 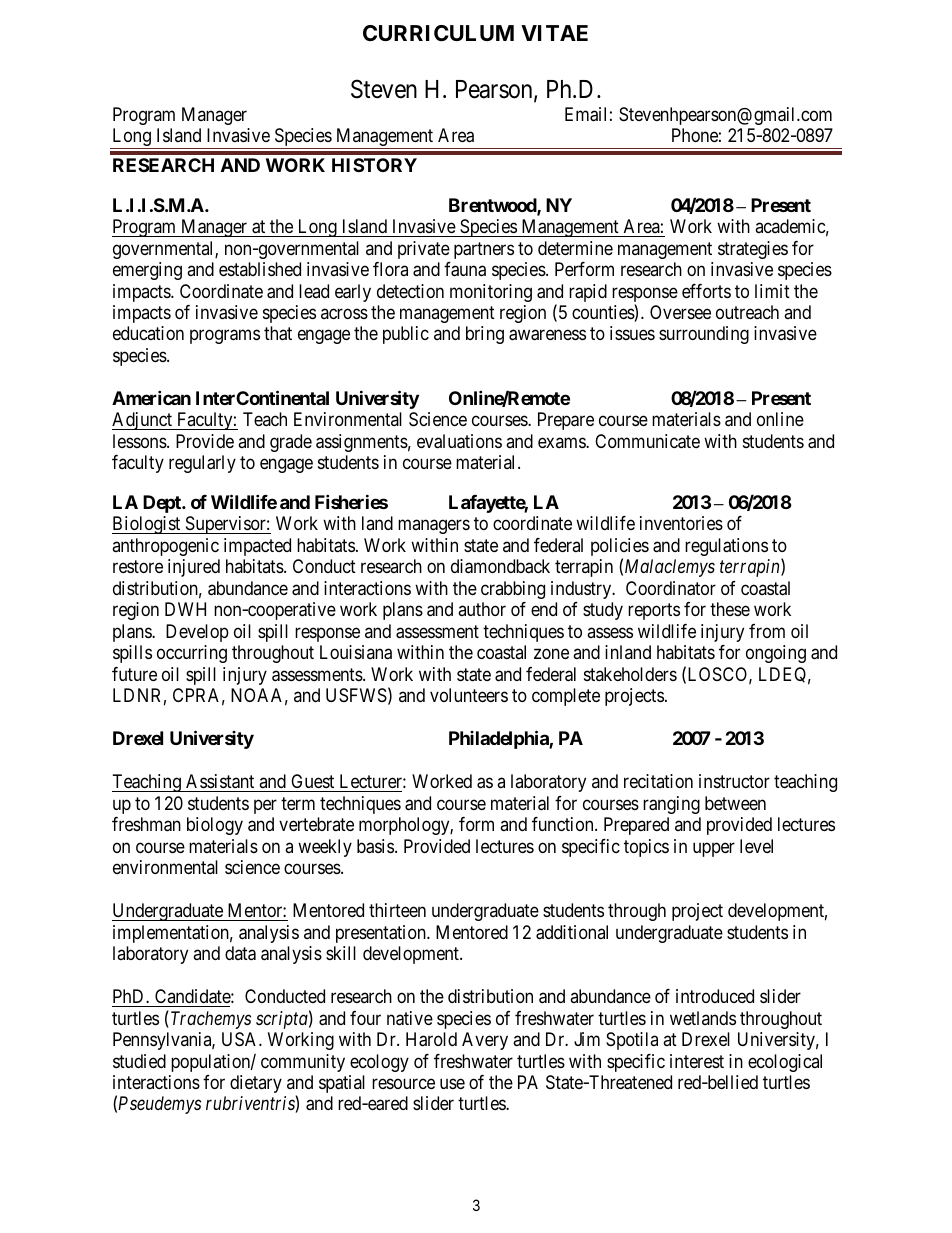 What do you see at coordinates (554, 33) in the screenshot?
I see `VITAE` at bounding box center [554, 33].
